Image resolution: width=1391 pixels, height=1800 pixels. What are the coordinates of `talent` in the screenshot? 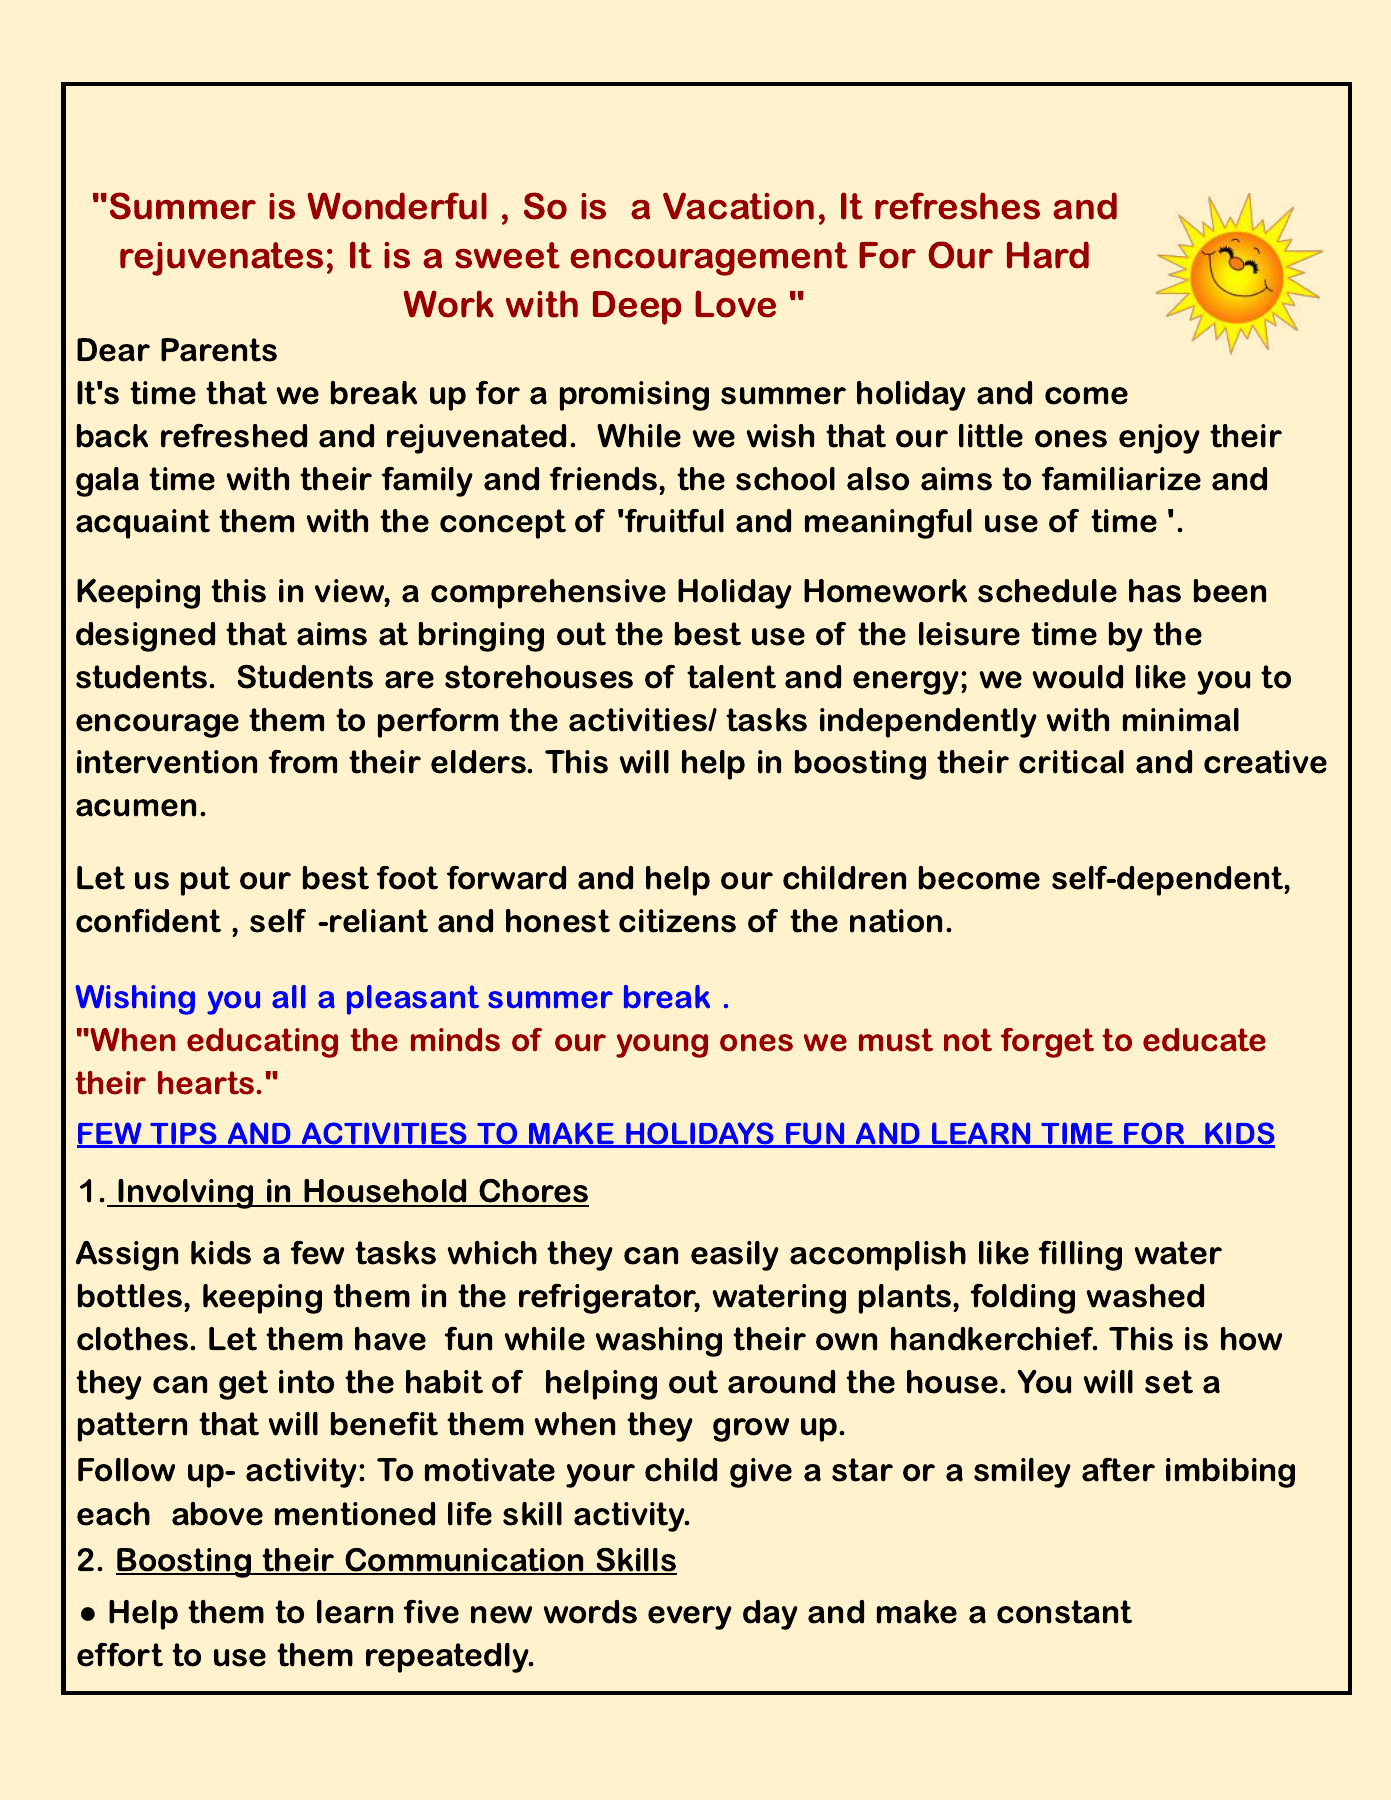 It's located at (731, 677).
